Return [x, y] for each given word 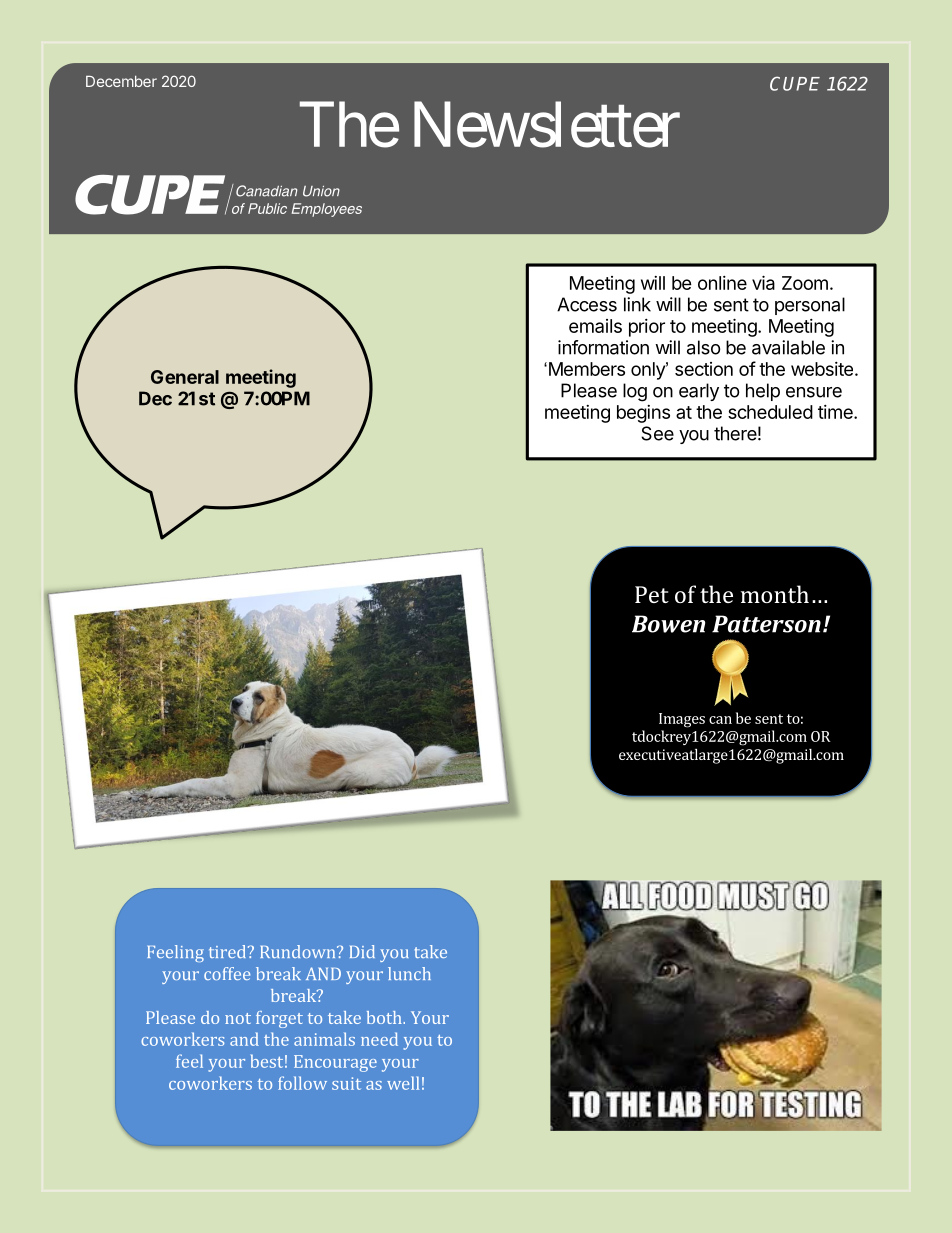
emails [595, 326]
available [788, 347]
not [238, 1018]
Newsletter [547, 125]
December [121, 81]
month [775, 594]
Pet [652, 594]
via [763, 282]
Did [362, 951]
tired [227, 951]
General [185, 377]
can [720, 720]
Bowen [668, 624]
